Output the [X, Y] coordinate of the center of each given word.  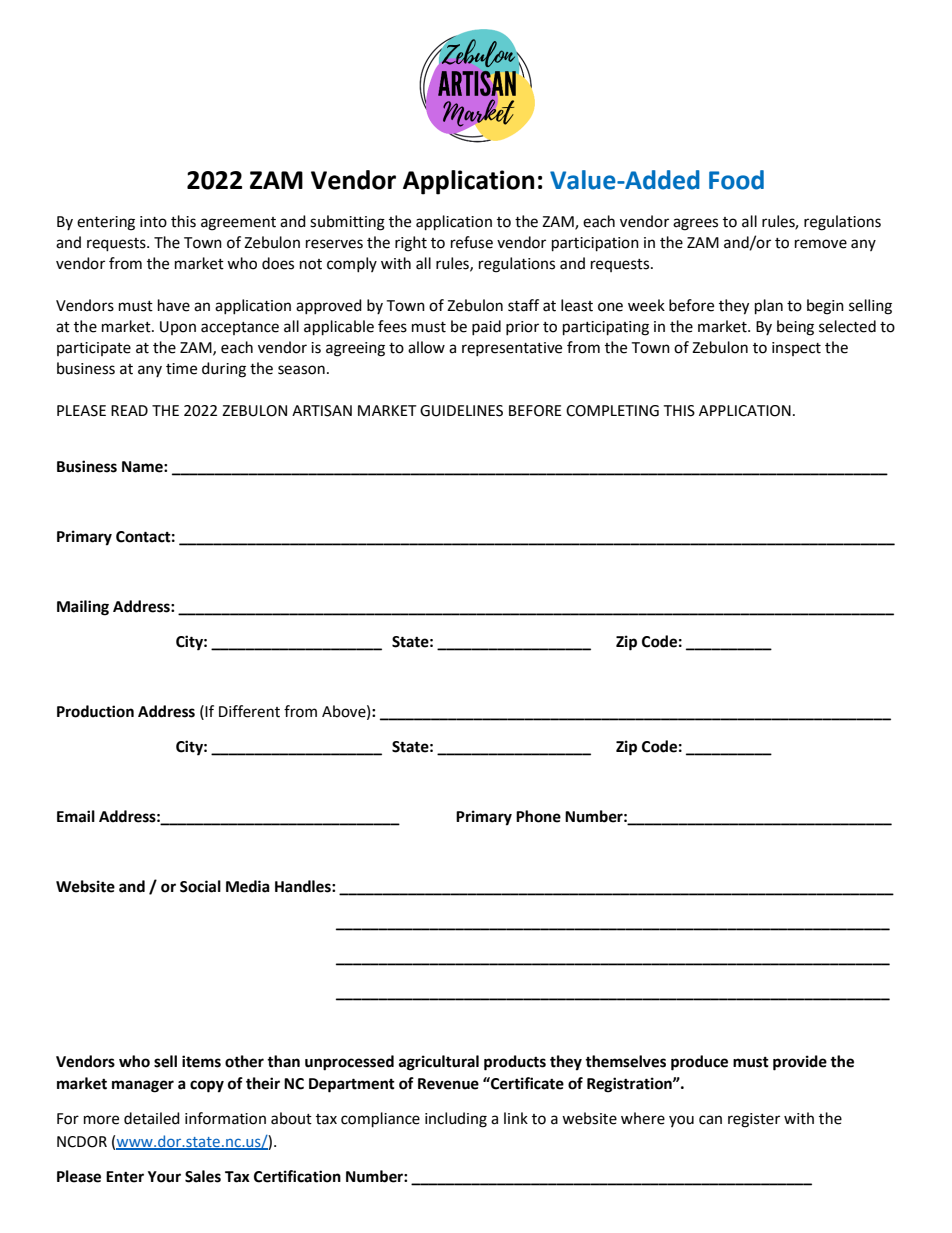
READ [129, 410]
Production [95, 711]
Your [164, 1177]
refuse [472, 242]
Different [249, 711]
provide [800, 1063]
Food [736, 180]
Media [248, 886]
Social [200, 886]
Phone [538, 816]
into [153, 222]
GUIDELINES [461, 411]
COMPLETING [612, 411]
